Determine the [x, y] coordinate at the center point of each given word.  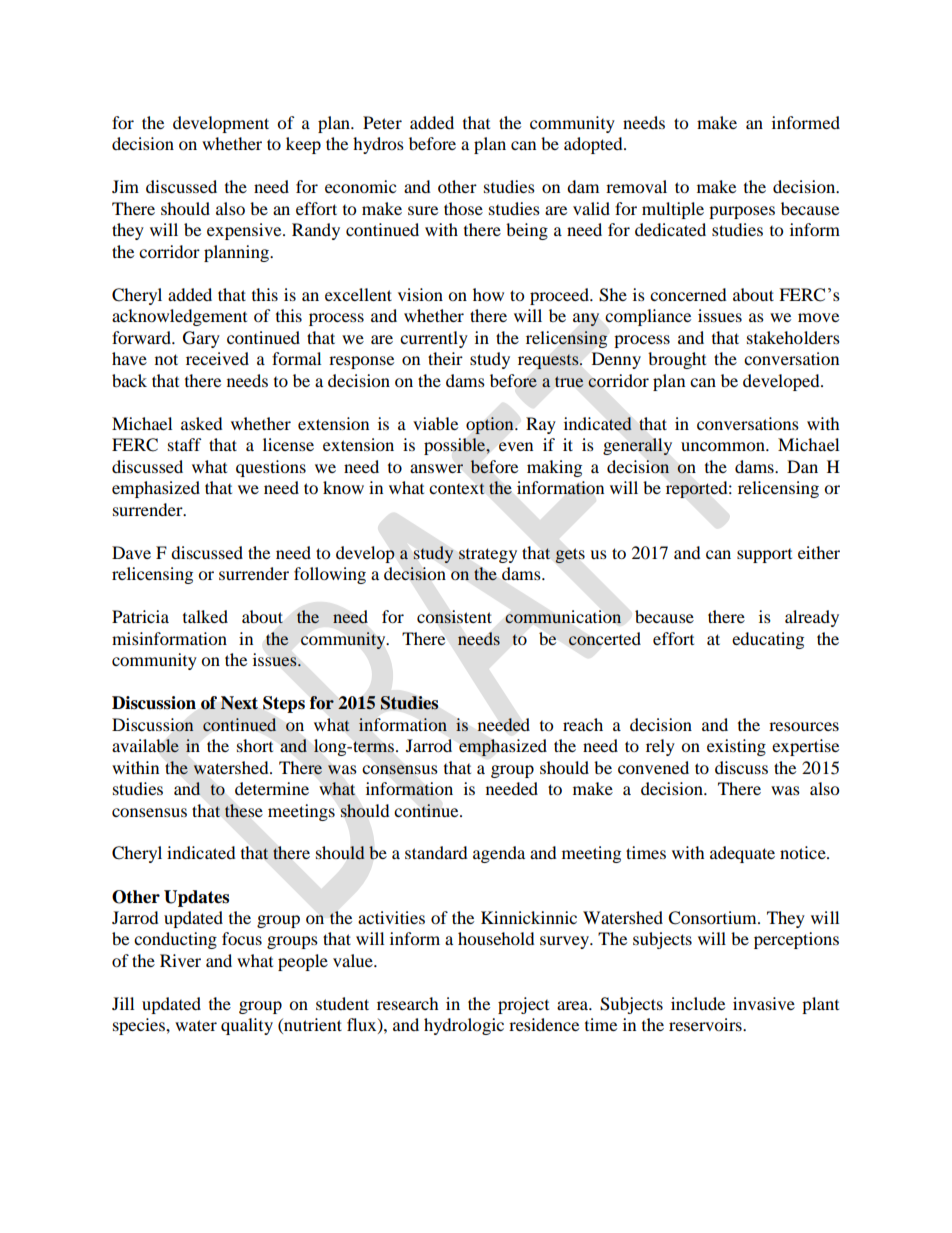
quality [247, 1026]
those [463, 208]
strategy [488, 555]
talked [205, 616]
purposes [742, 212]
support [764, 556]
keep [303, 145]
